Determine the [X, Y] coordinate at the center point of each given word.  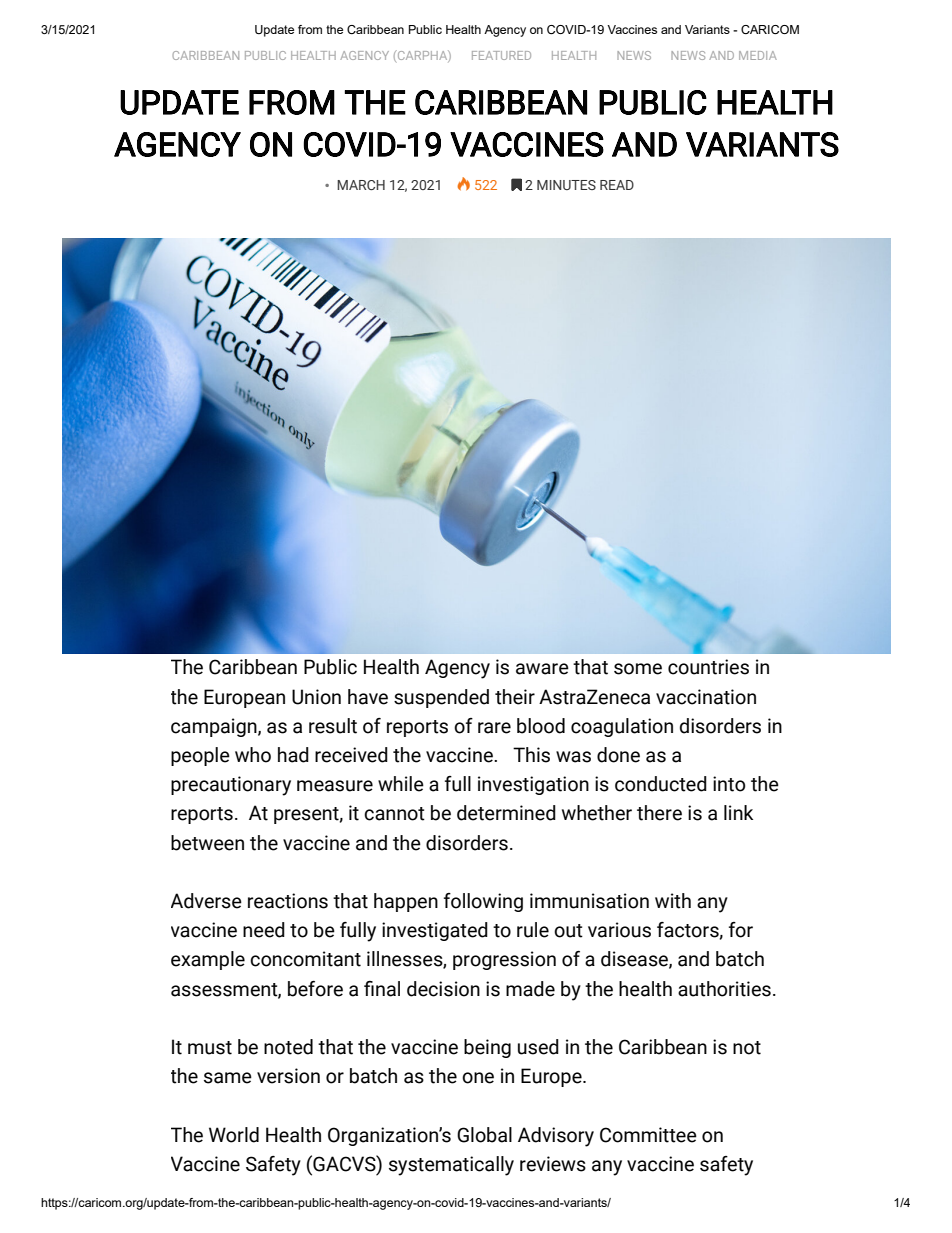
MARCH [361, 185]
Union [316, 697]
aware [542, 669]
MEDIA [758, 55]
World [234, 1135]
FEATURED [501, 55]
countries [708, 667]
